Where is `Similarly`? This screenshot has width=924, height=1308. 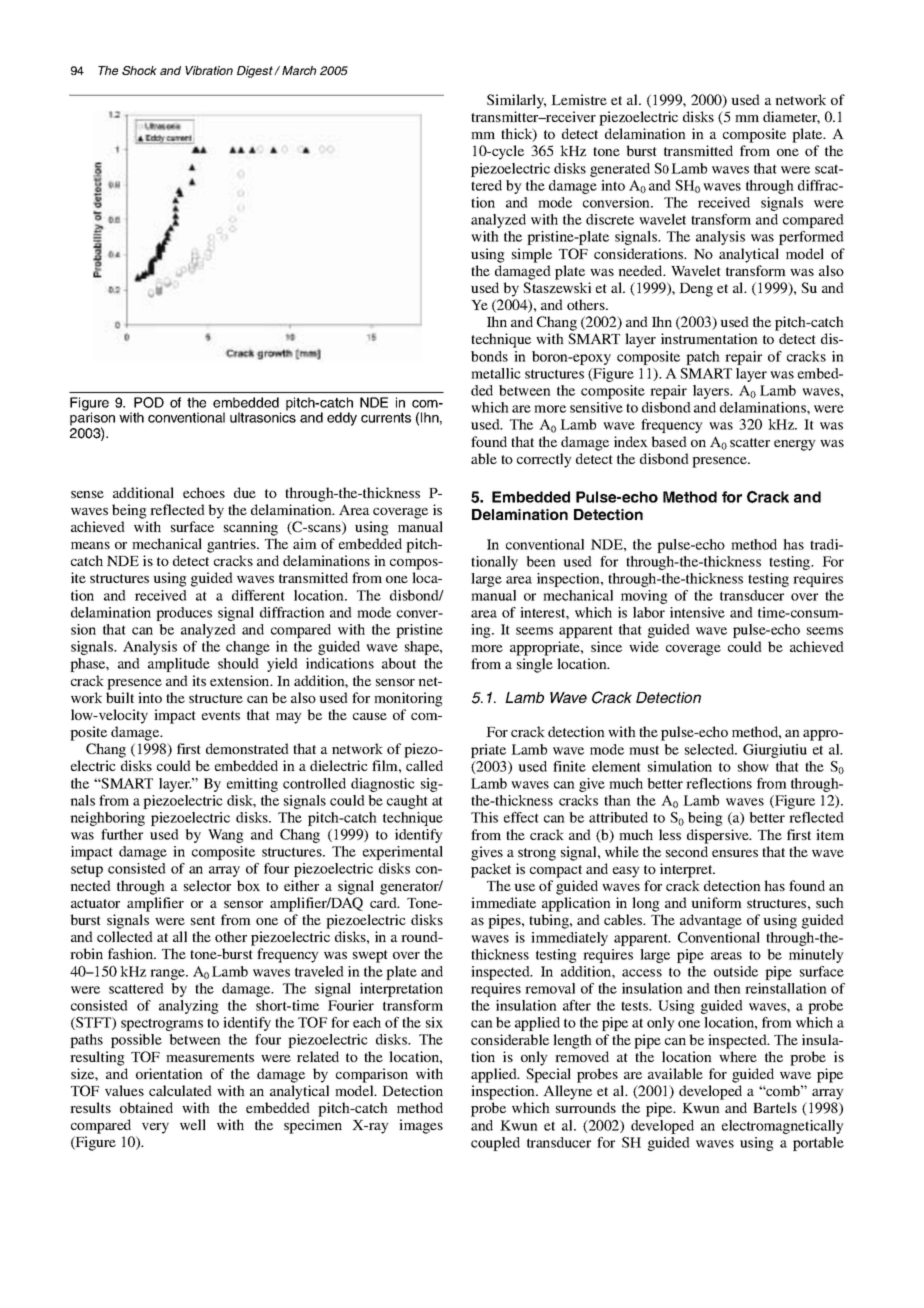
Similarly is located at coordinates (516, 101).
